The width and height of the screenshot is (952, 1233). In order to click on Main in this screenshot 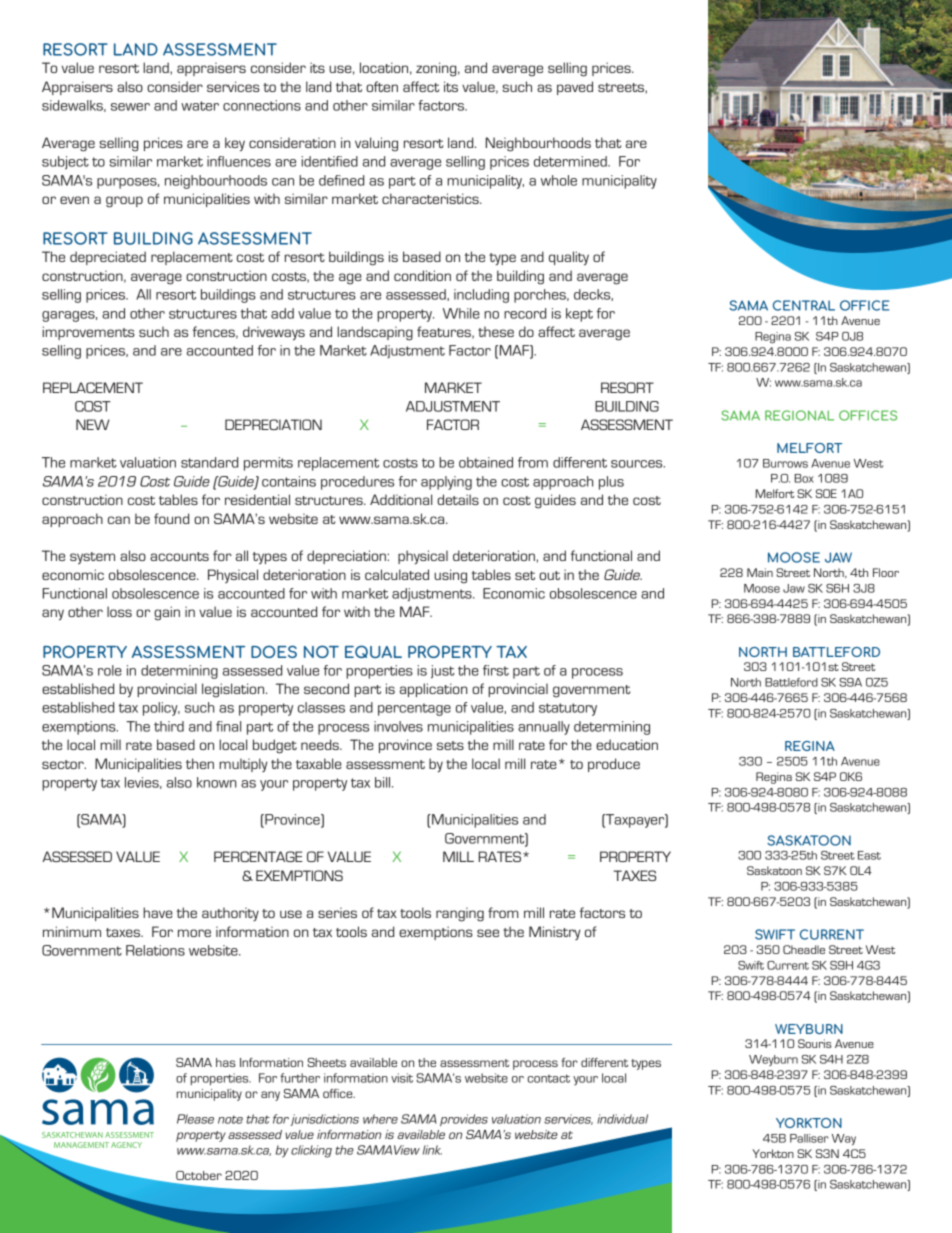, I will do `click(760, 572)`.
